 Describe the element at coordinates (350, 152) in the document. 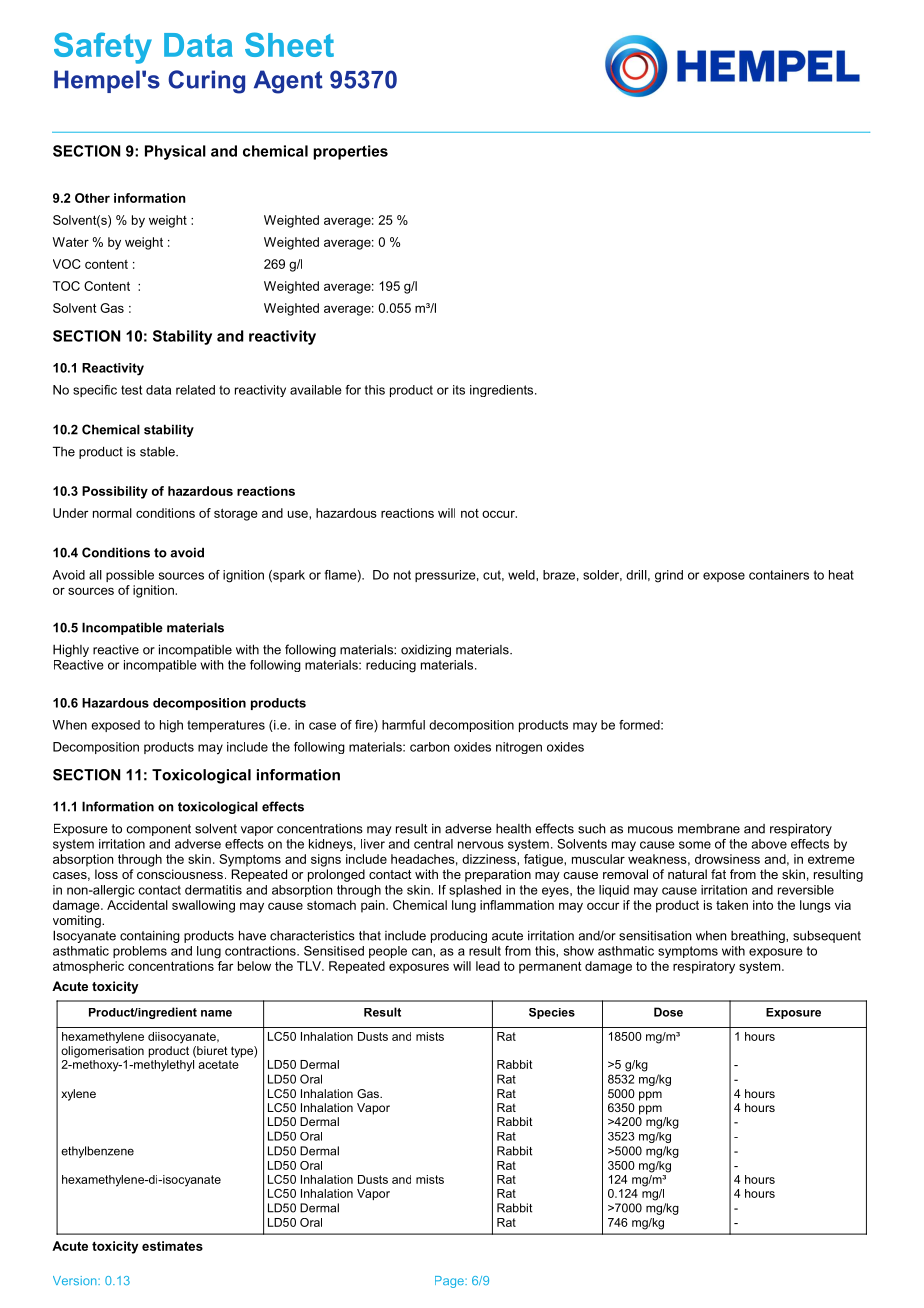

I see `properties` at that location.
